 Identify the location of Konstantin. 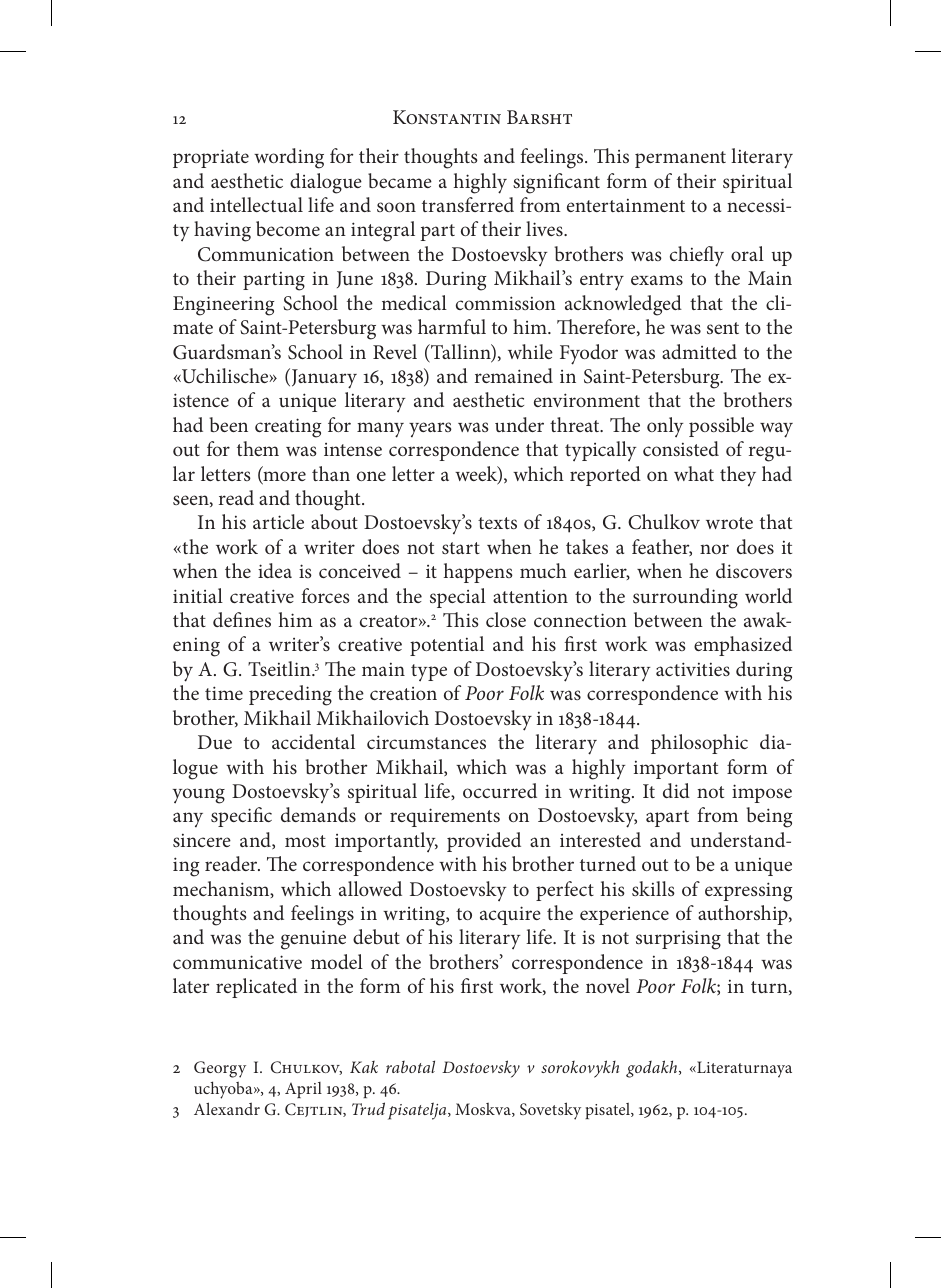
(447, 117).
